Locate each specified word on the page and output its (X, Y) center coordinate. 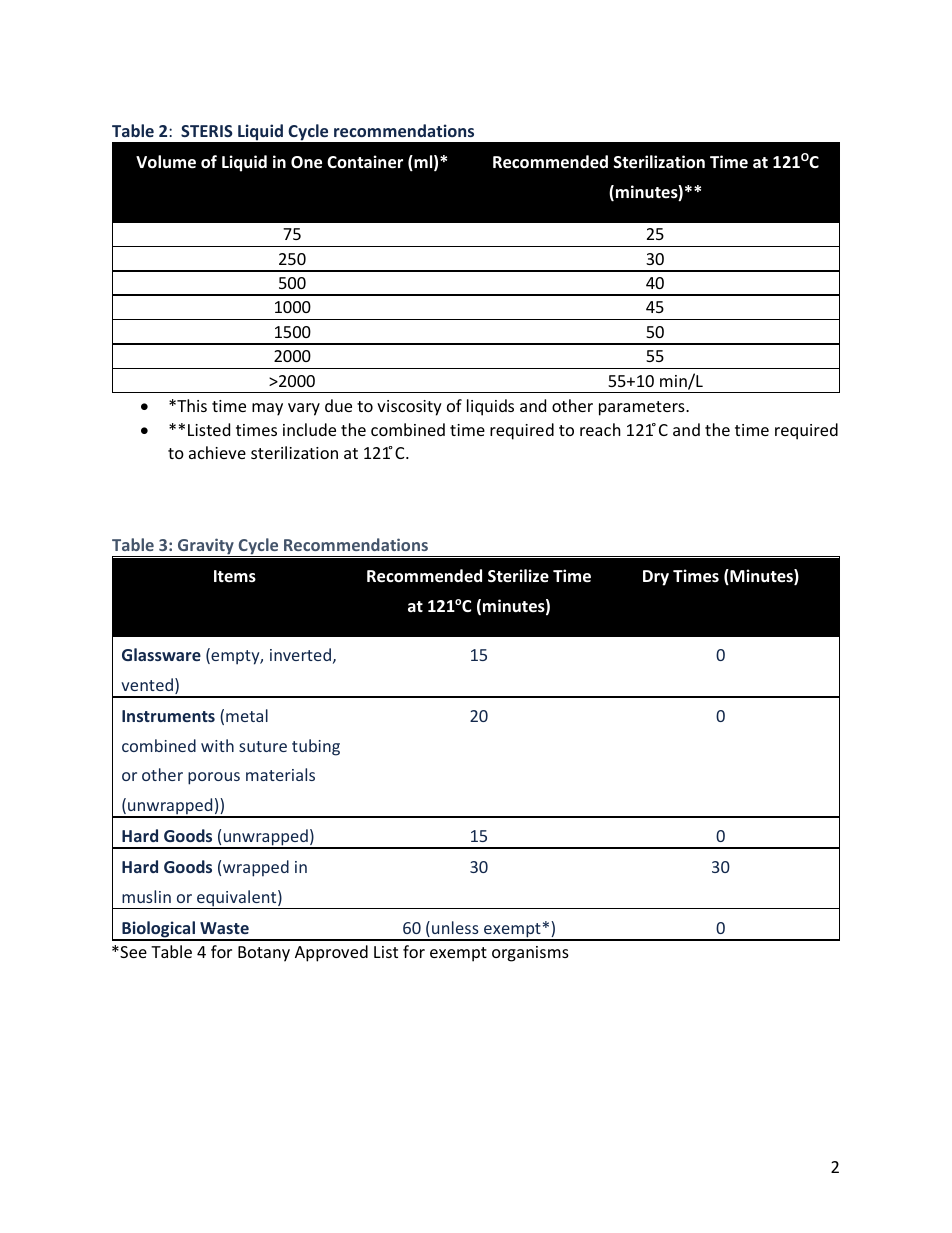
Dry (656, 578)
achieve (217, 452)
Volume (166, 162)
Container (365, 162)
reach (600, 429)
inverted (300, 654)
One (306, 162)
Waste (224, 928)
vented (148, 686)
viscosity (409, 408)
